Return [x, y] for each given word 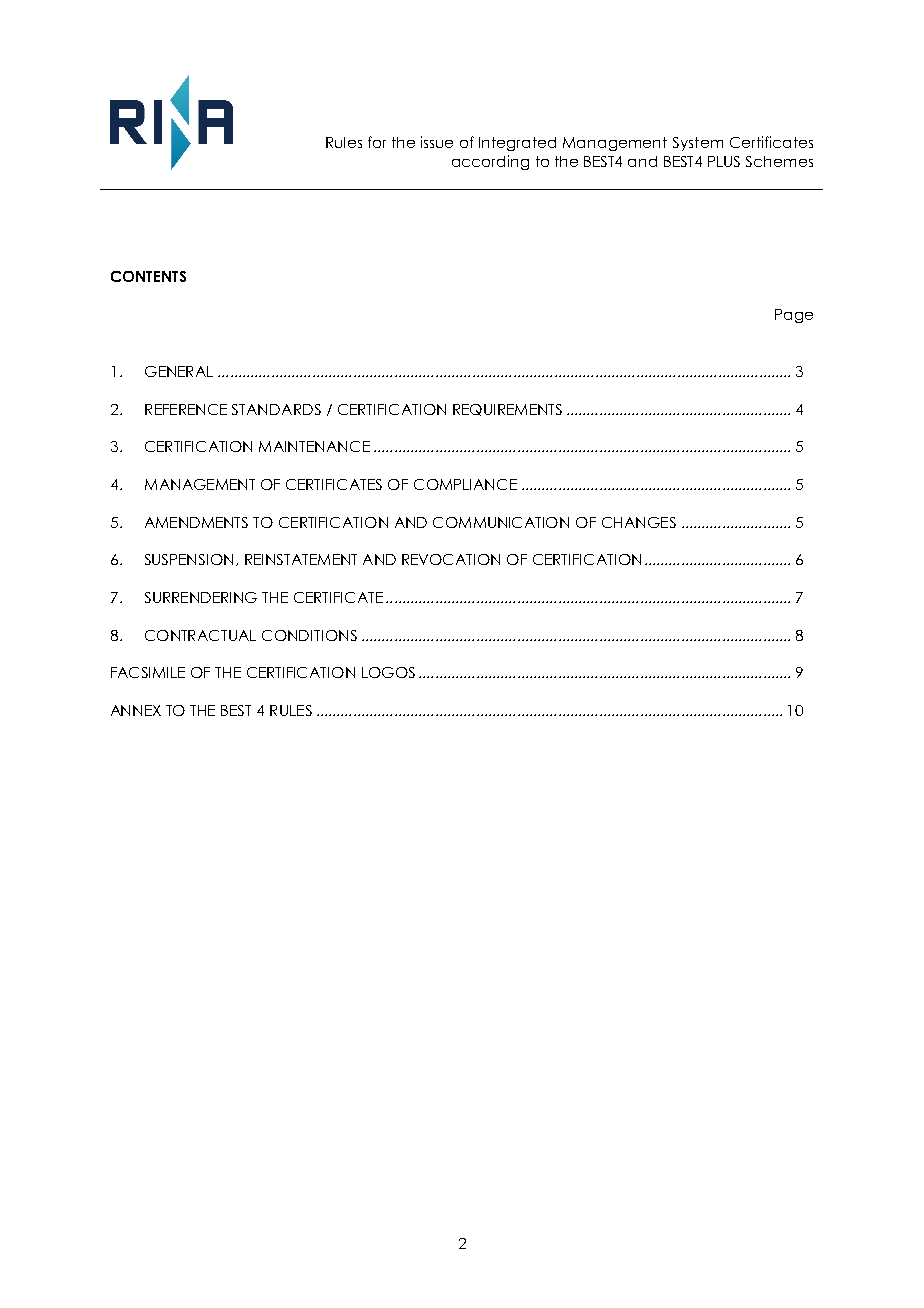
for [377, 142]
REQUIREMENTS [507, 410]
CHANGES [639, 522]
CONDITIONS [309, 635]
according [490, 162]
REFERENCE [186, 409]
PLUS [724, 161]
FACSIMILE [148, 672]
